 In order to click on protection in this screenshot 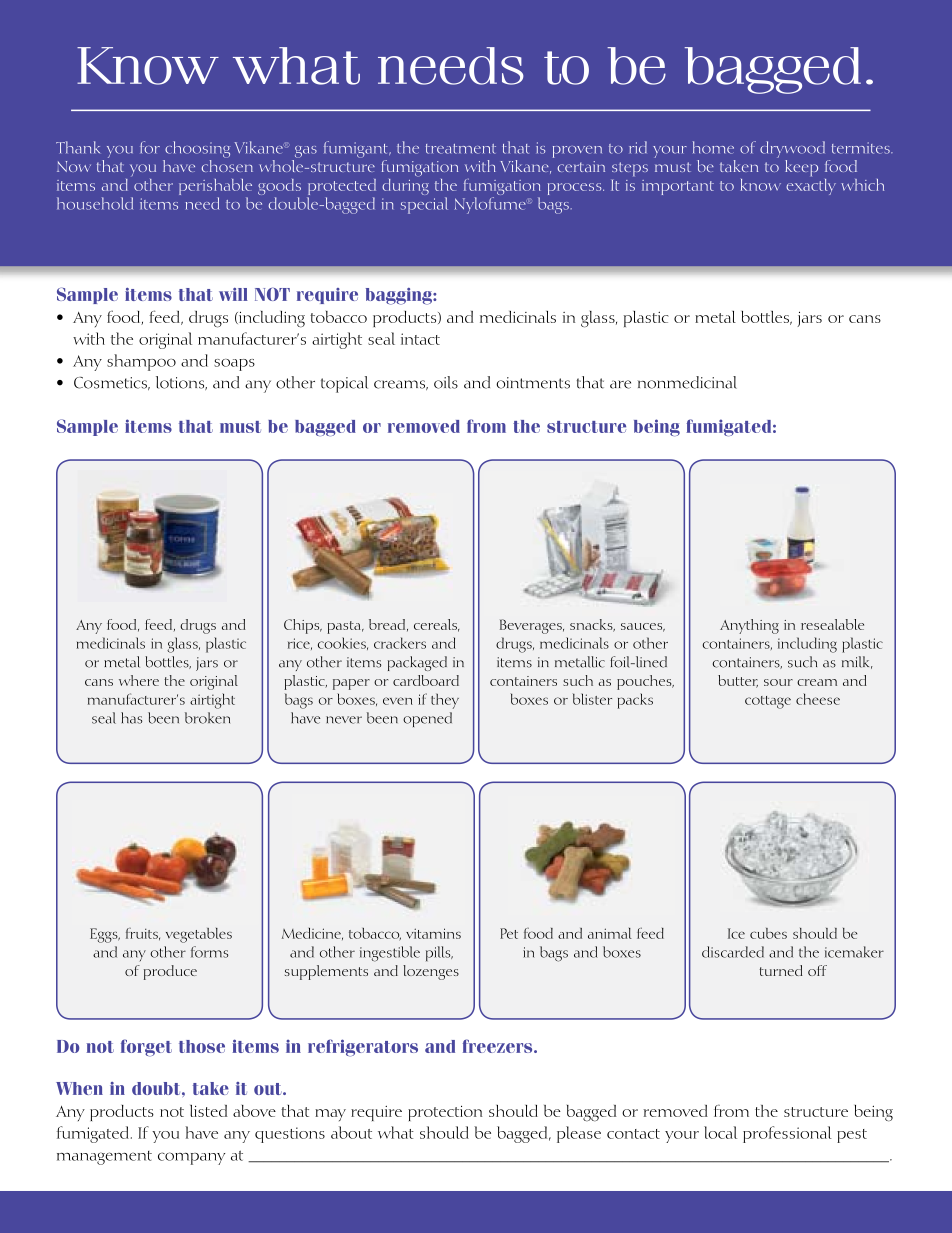, I will do `click(445, 1113)`.
